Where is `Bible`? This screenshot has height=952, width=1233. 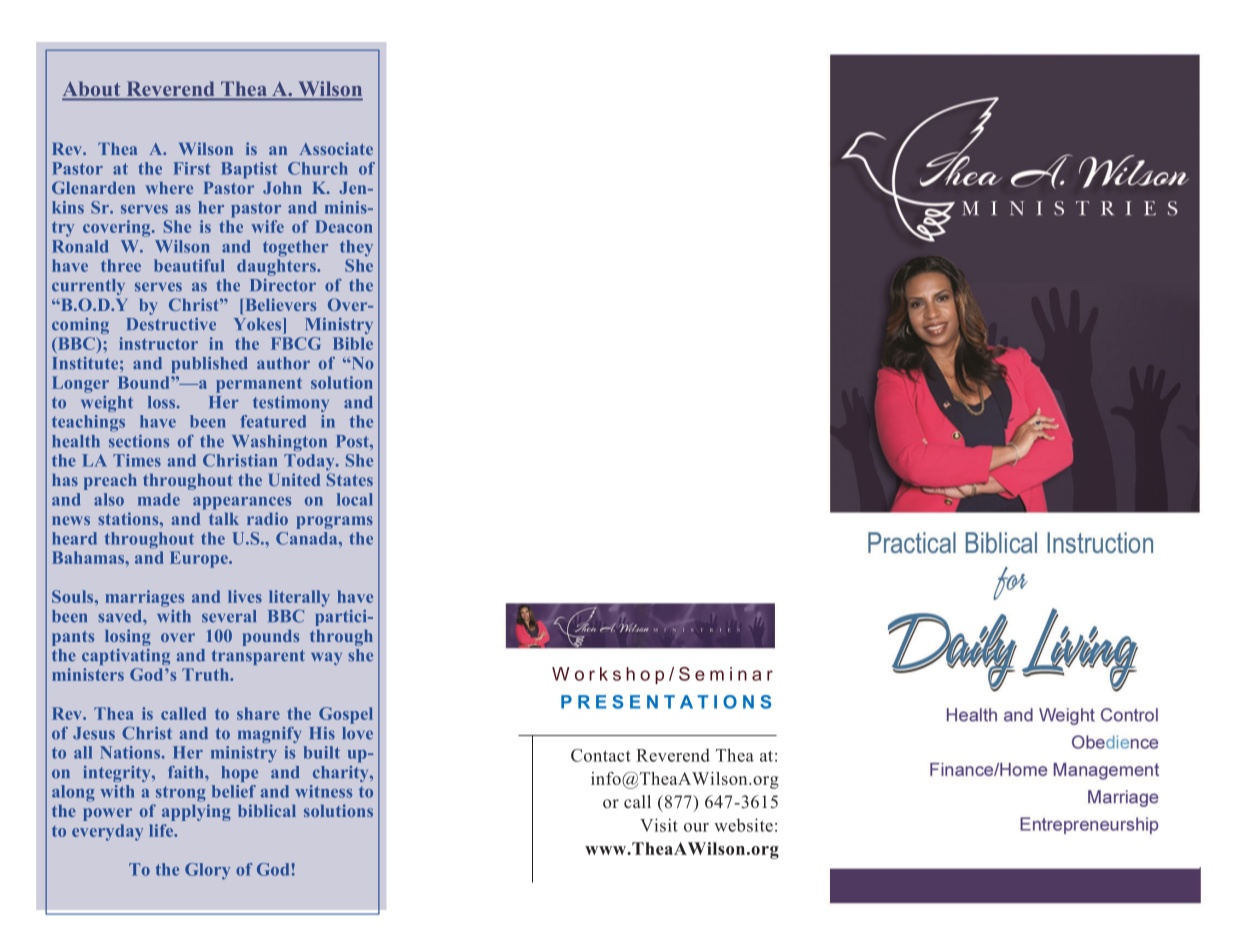
Bible is located at coordinates (353, 343).
